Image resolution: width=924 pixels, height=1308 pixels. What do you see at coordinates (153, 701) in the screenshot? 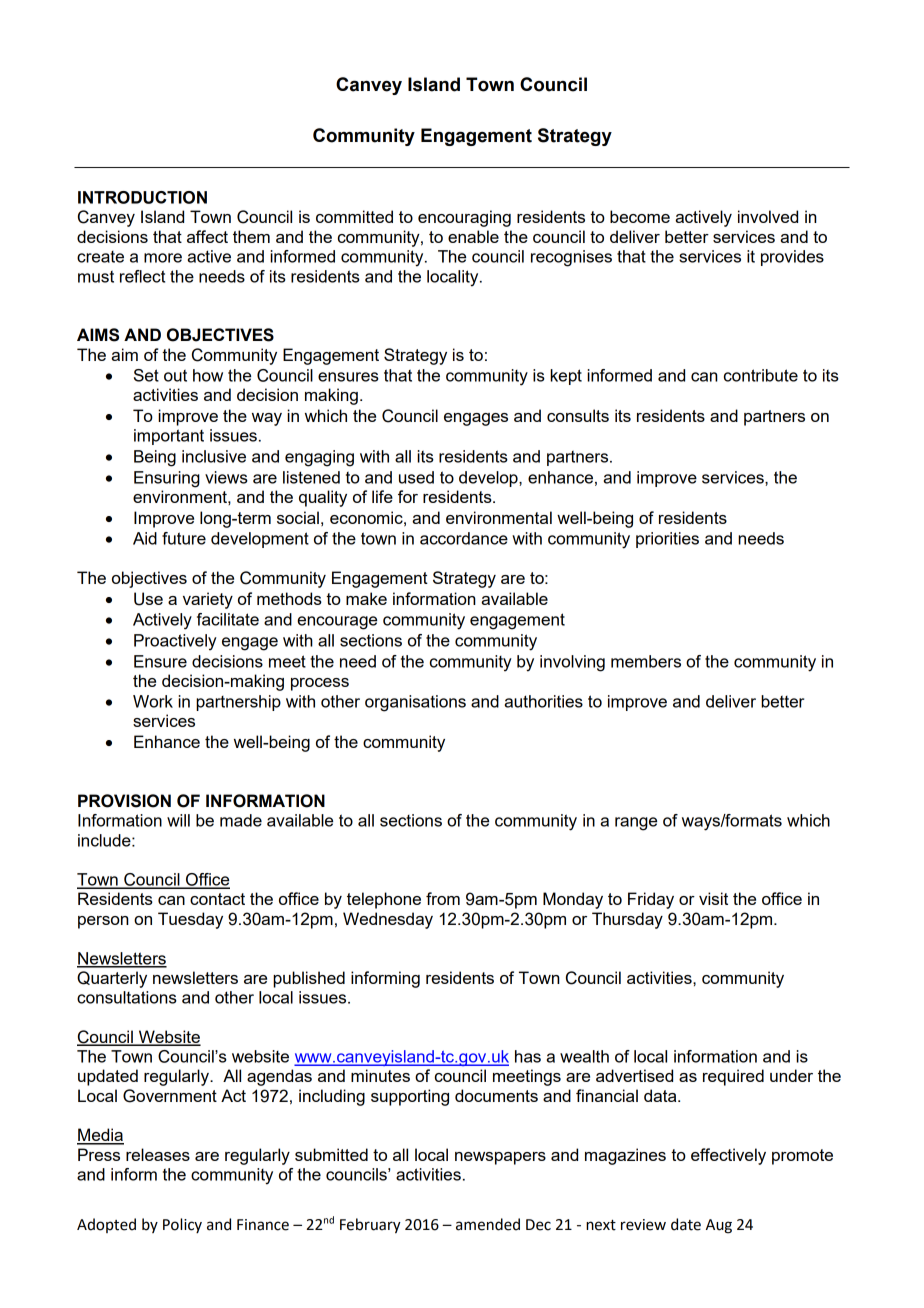
I see `Work` at bounding box center [153, 701].
